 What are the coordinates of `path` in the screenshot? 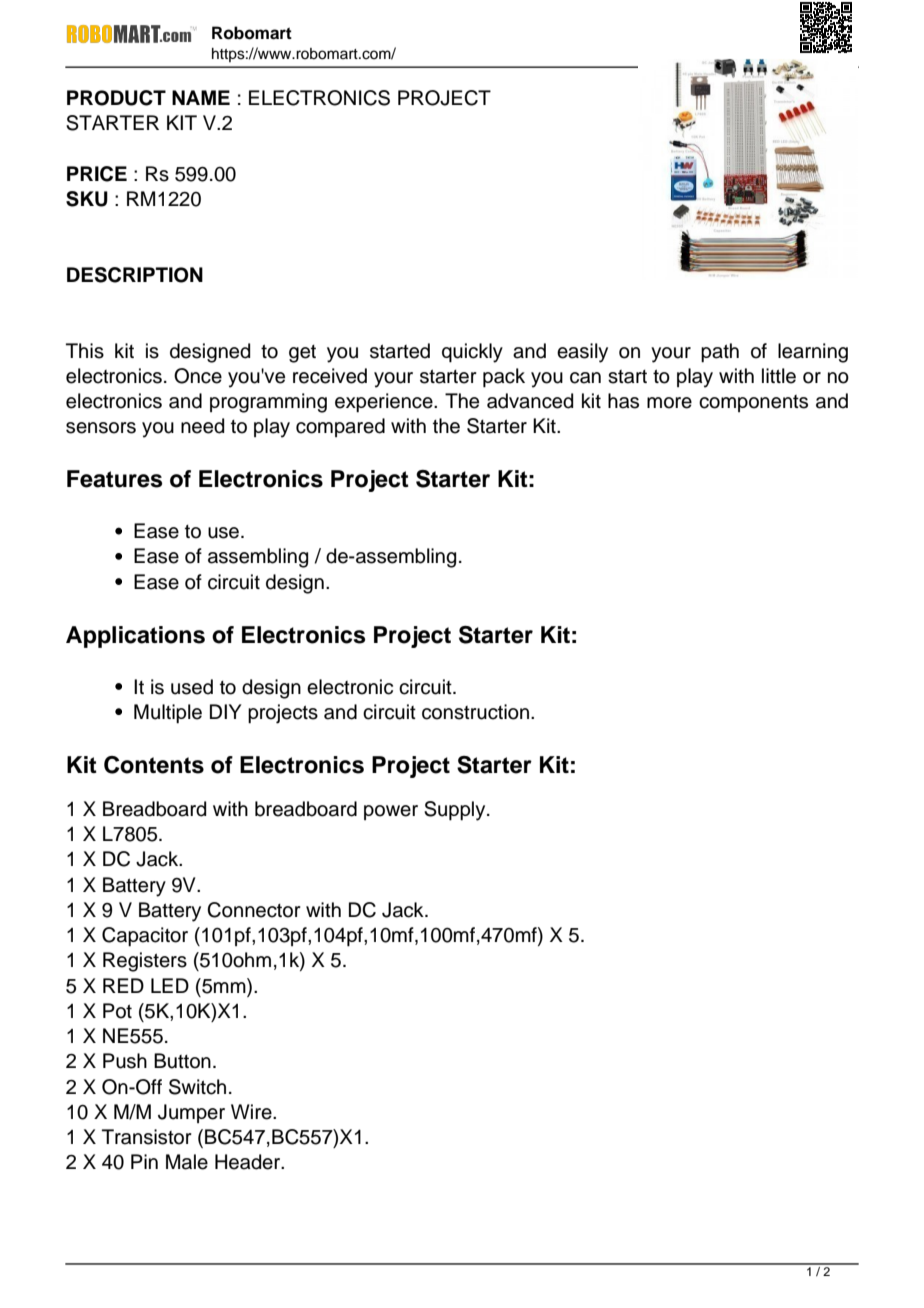 It's located at (720, 353).
